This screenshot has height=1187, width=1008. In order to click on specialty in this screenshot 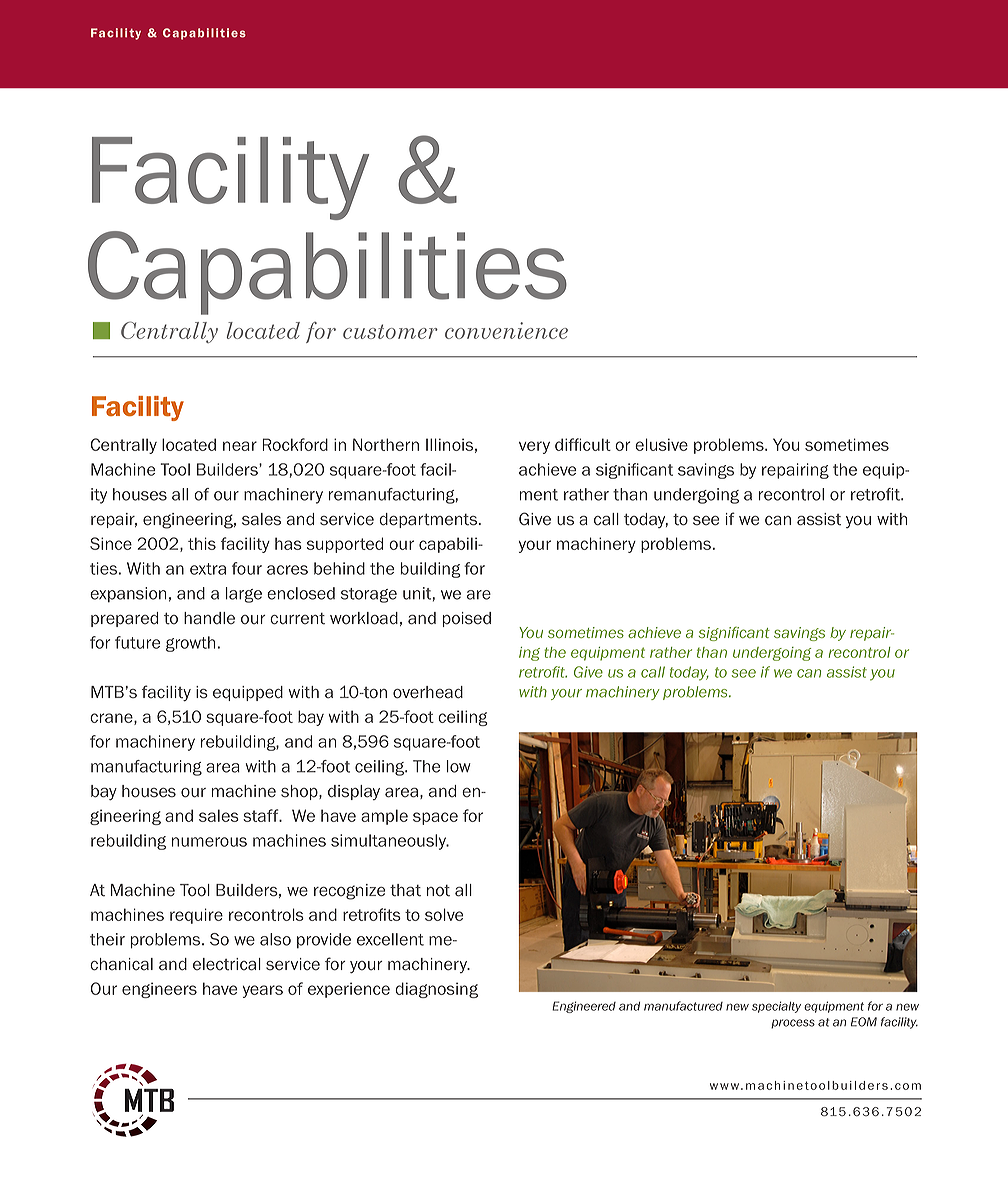, I will do `click(776, 1007)`.
